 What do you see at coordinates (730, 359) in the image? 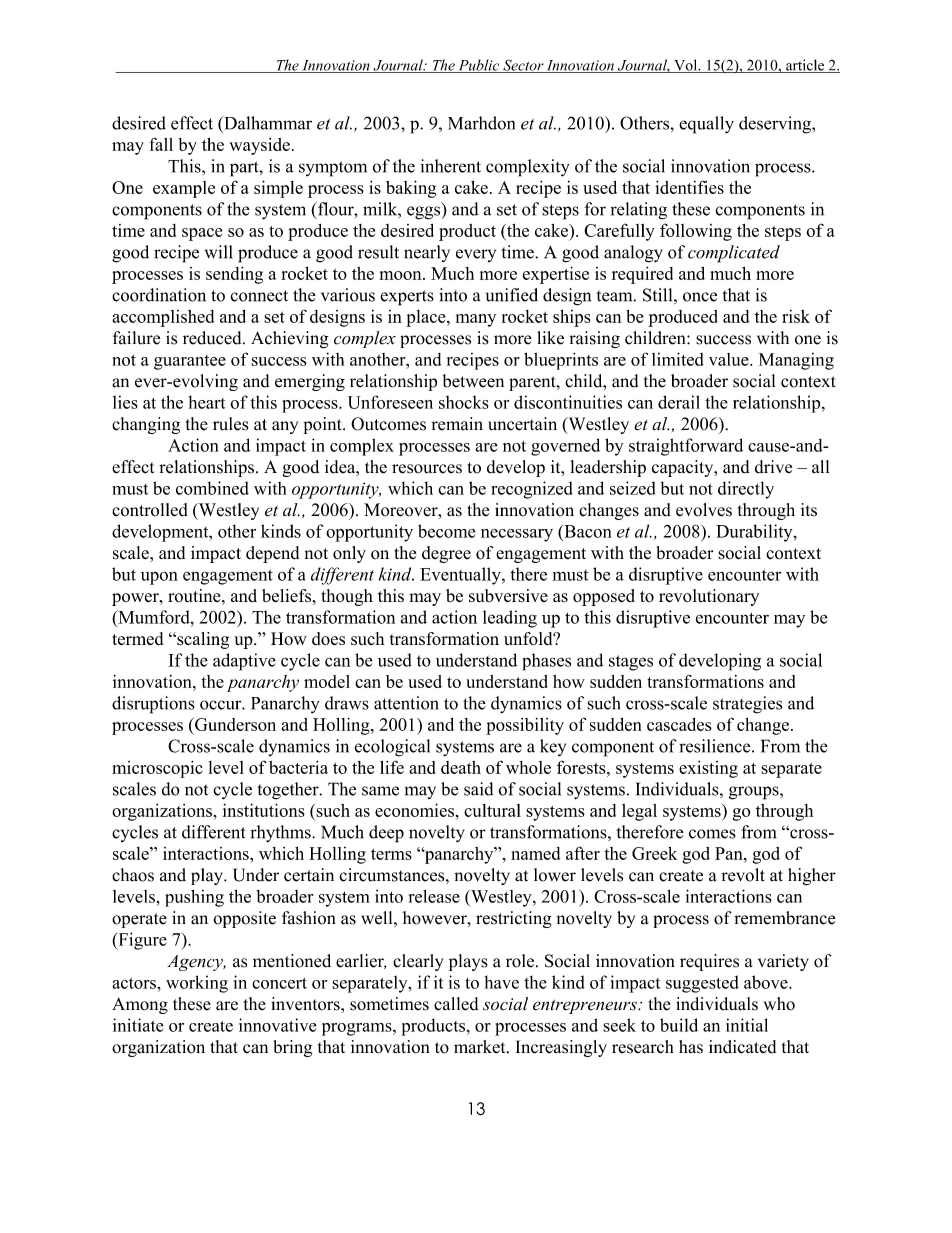
I see `value` at bounding box center [730, 359].
